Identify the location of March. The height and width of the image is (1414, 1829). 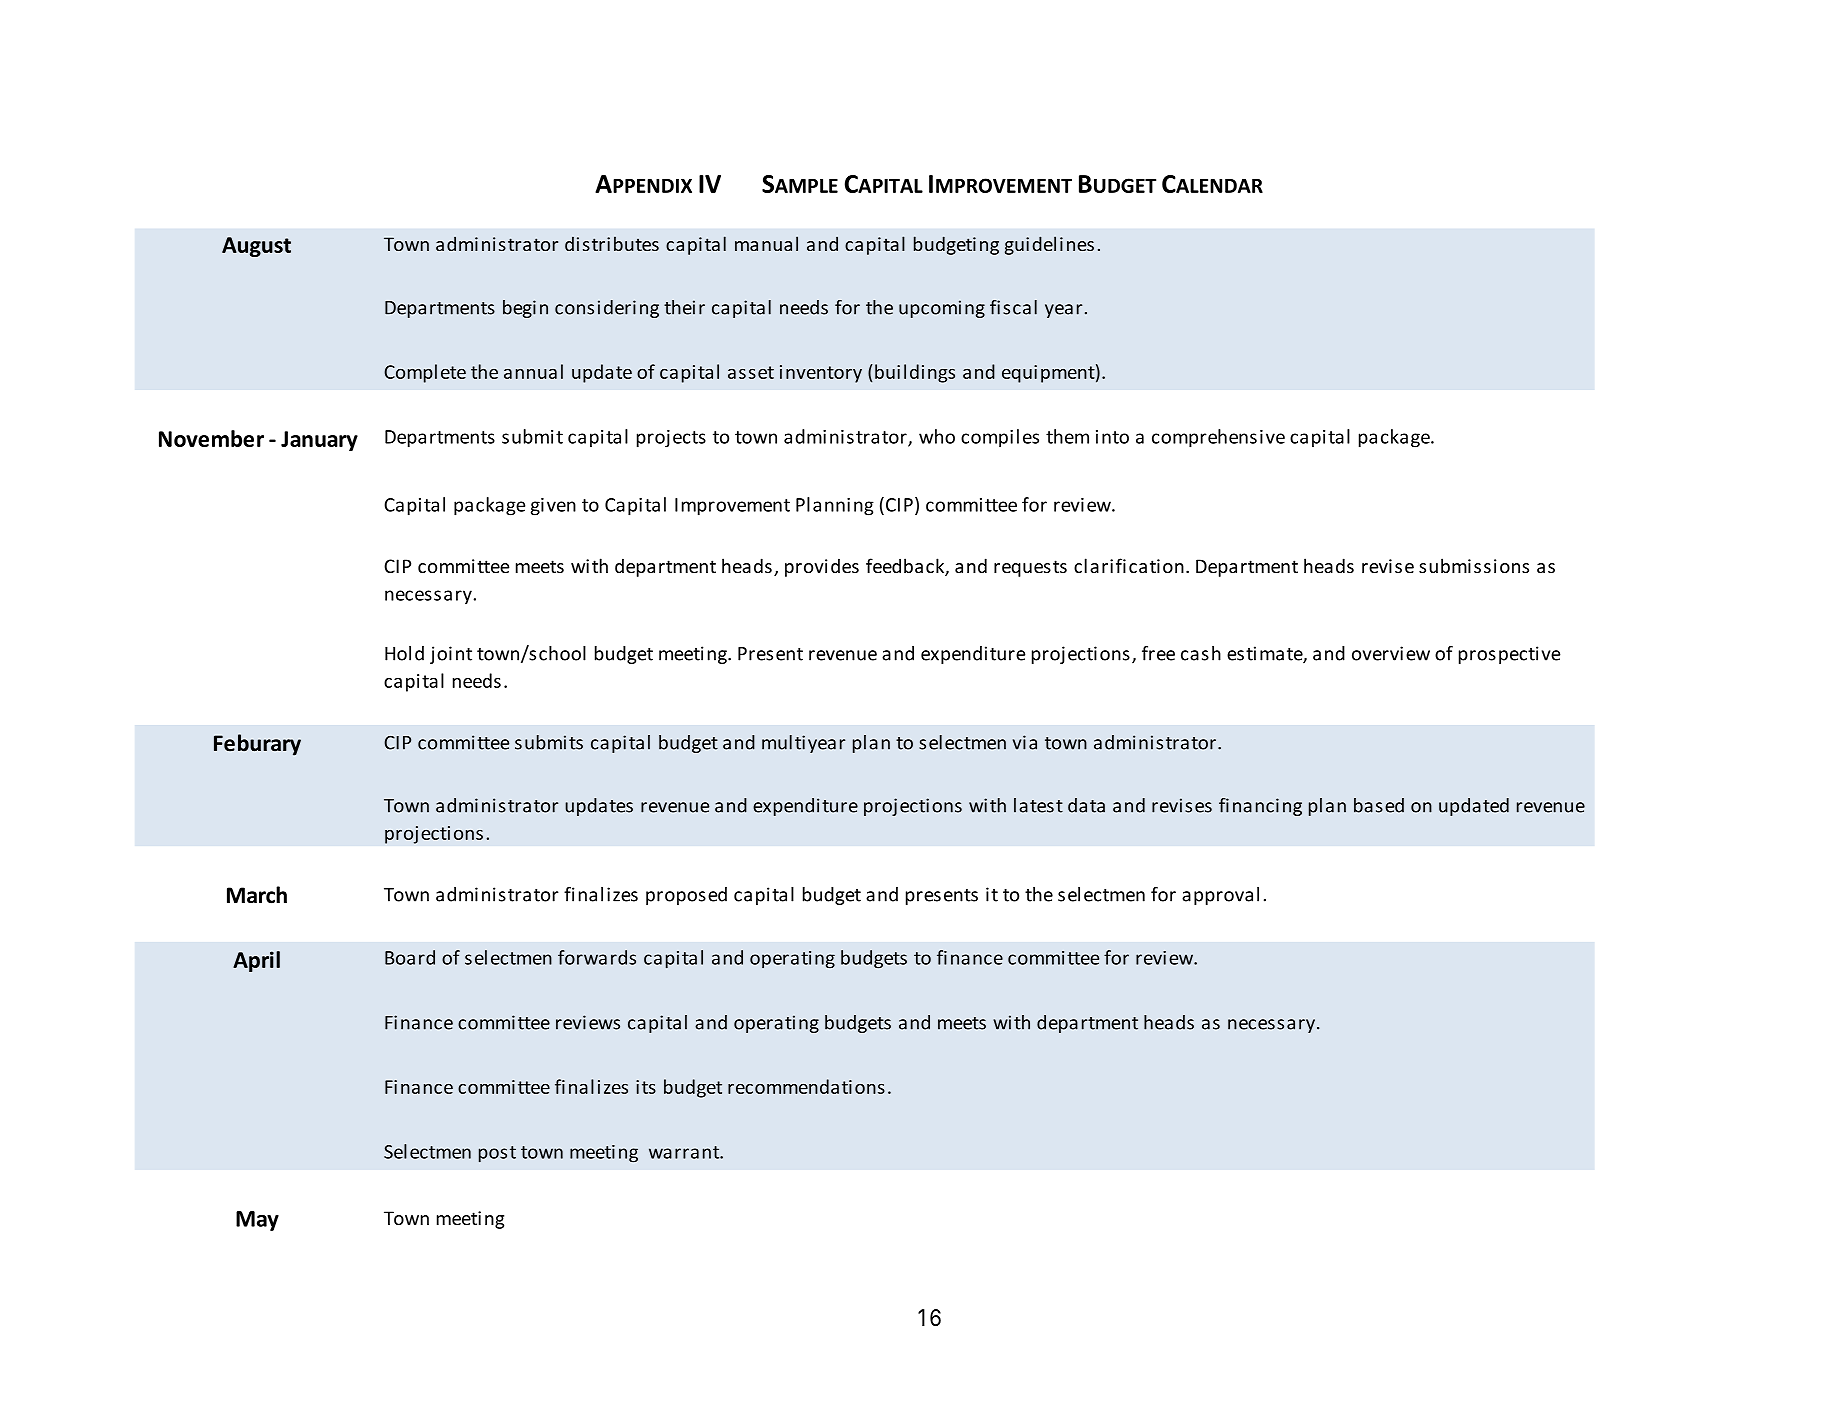
(257, 895).
